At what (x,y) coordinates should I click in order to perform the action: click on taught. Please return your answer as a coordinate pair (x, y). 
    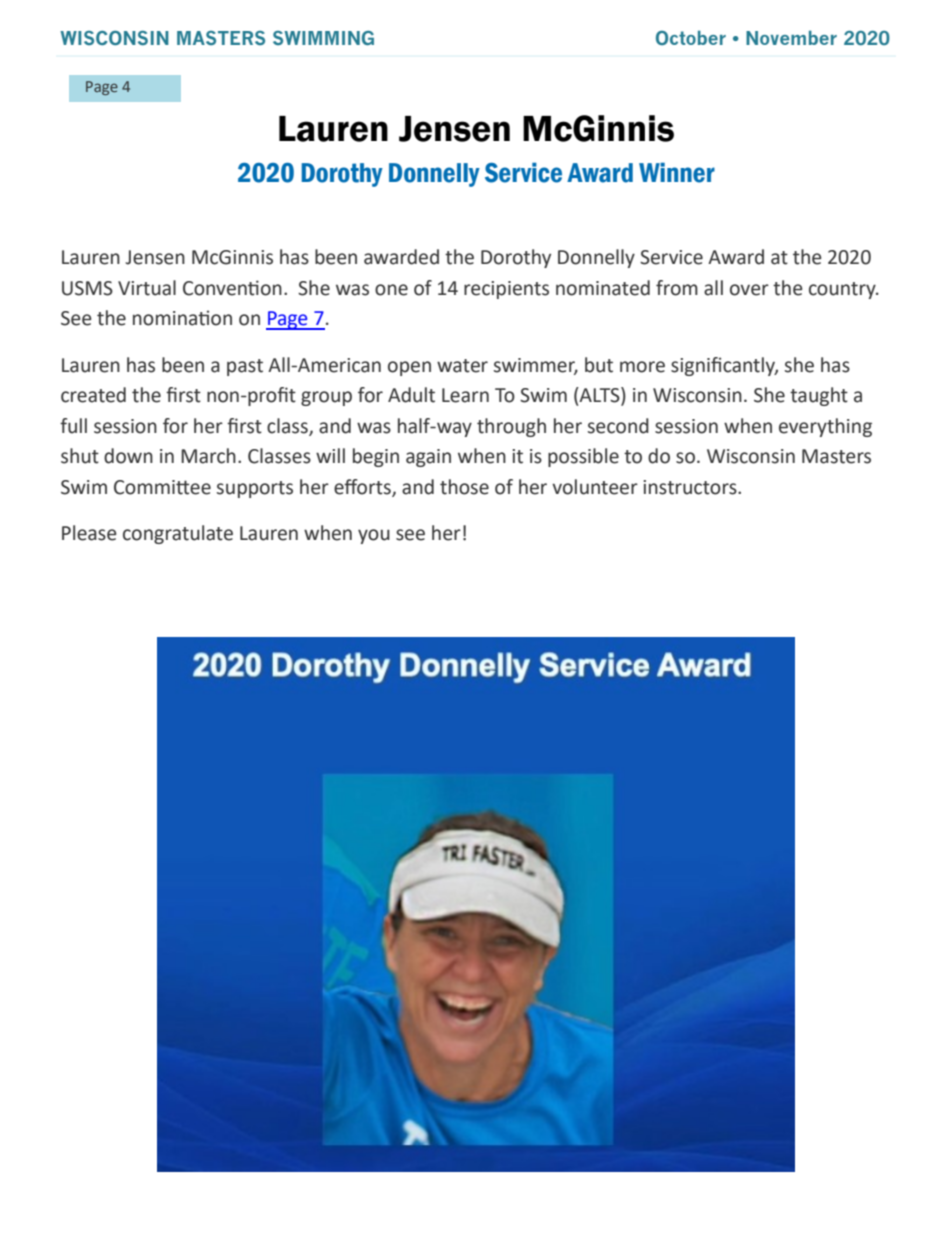
    Looking at the image, I should click on (819, 396).
